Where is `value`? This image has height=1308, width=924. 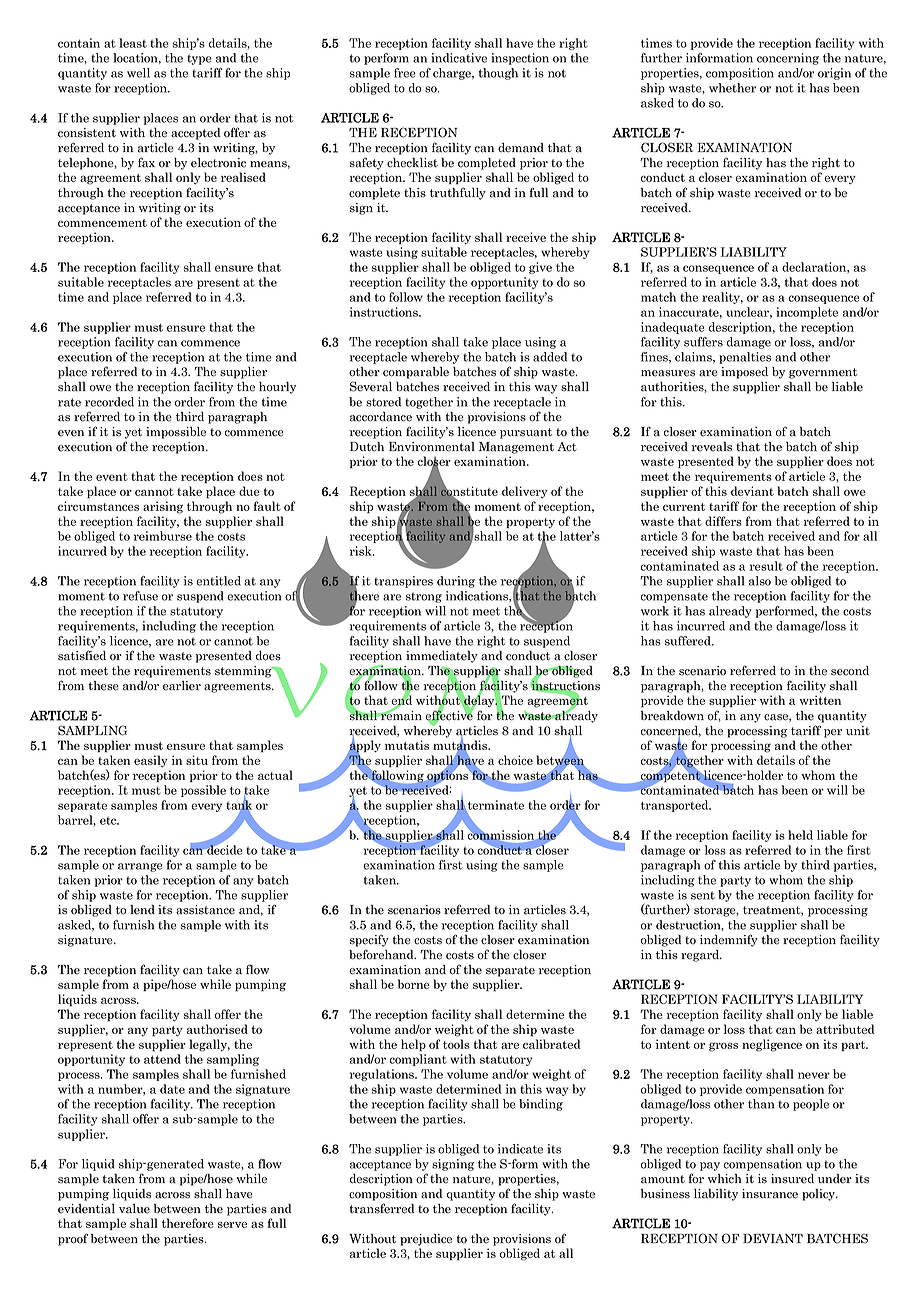
value is located at coordinates (134, 1209).
